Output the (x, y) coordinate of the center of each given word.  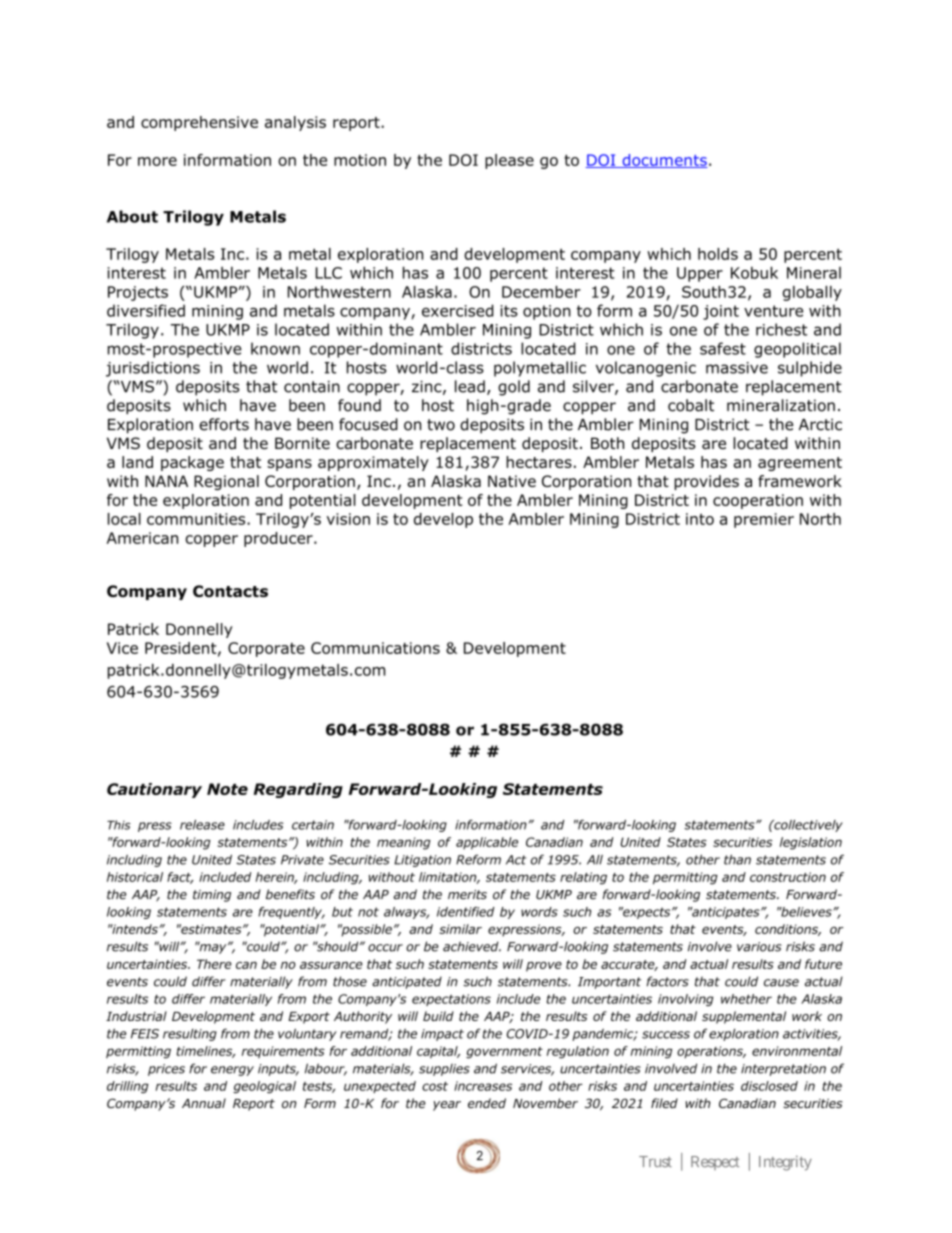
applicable (487, 843)
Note (227, 789)
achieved (472, 946)
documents (664, 161)
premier (764, 520)
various (759, 947)
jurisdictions (153, 369)
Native (512, 481)
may (213, 948)
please (509, 161)
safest (723, 348)
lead (470, 386)
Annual (204, 1103)
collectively (807, 826)
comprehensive (199, 123)
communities (197, 519)
